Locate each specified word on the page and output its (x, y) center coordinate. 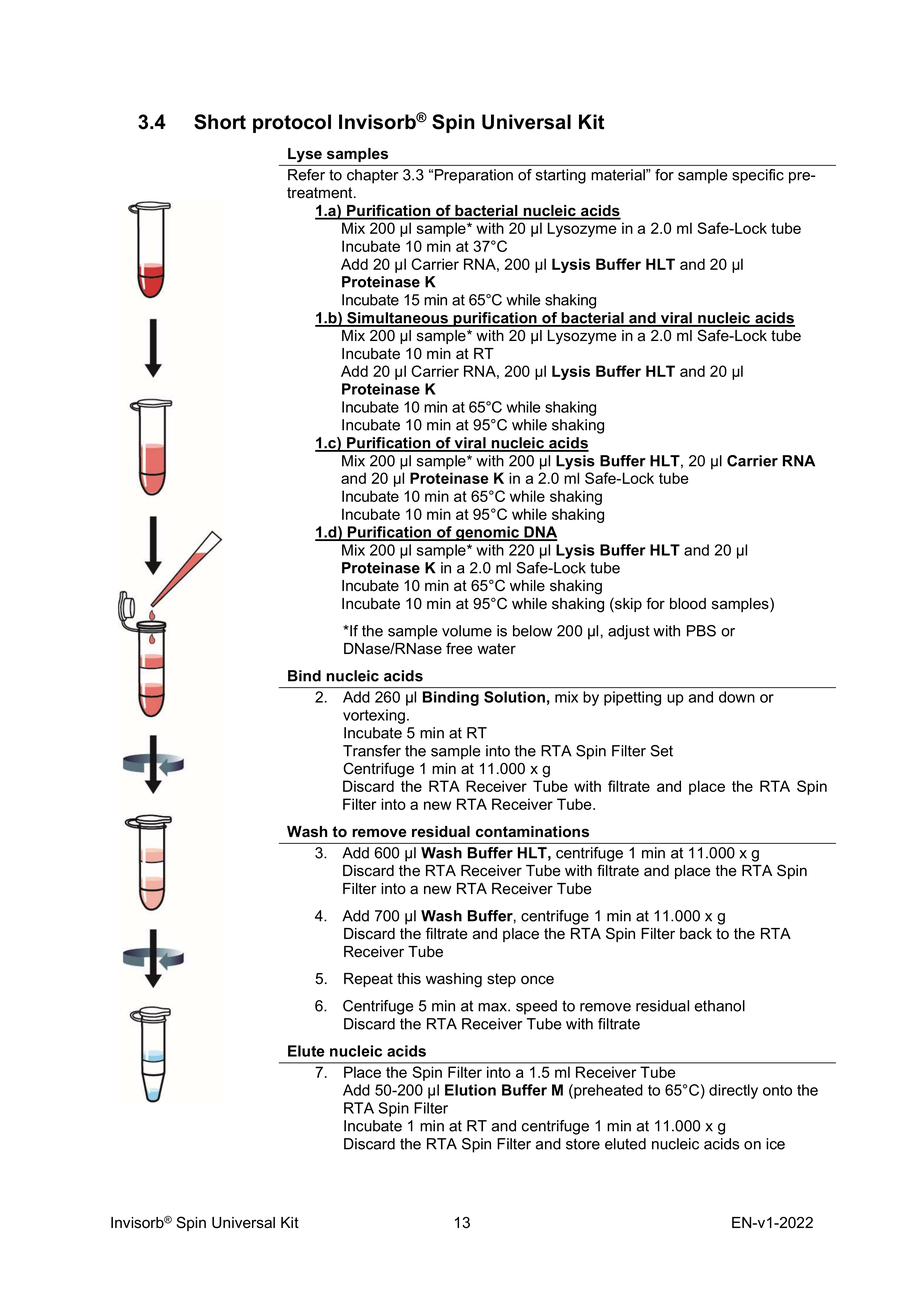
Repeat (368, 980)
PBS (701, 631)
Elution (470, 1090)
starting (561, 176)
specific (758, 176)
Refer (306, 175)
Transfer (372, 751)
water (496, 649)
